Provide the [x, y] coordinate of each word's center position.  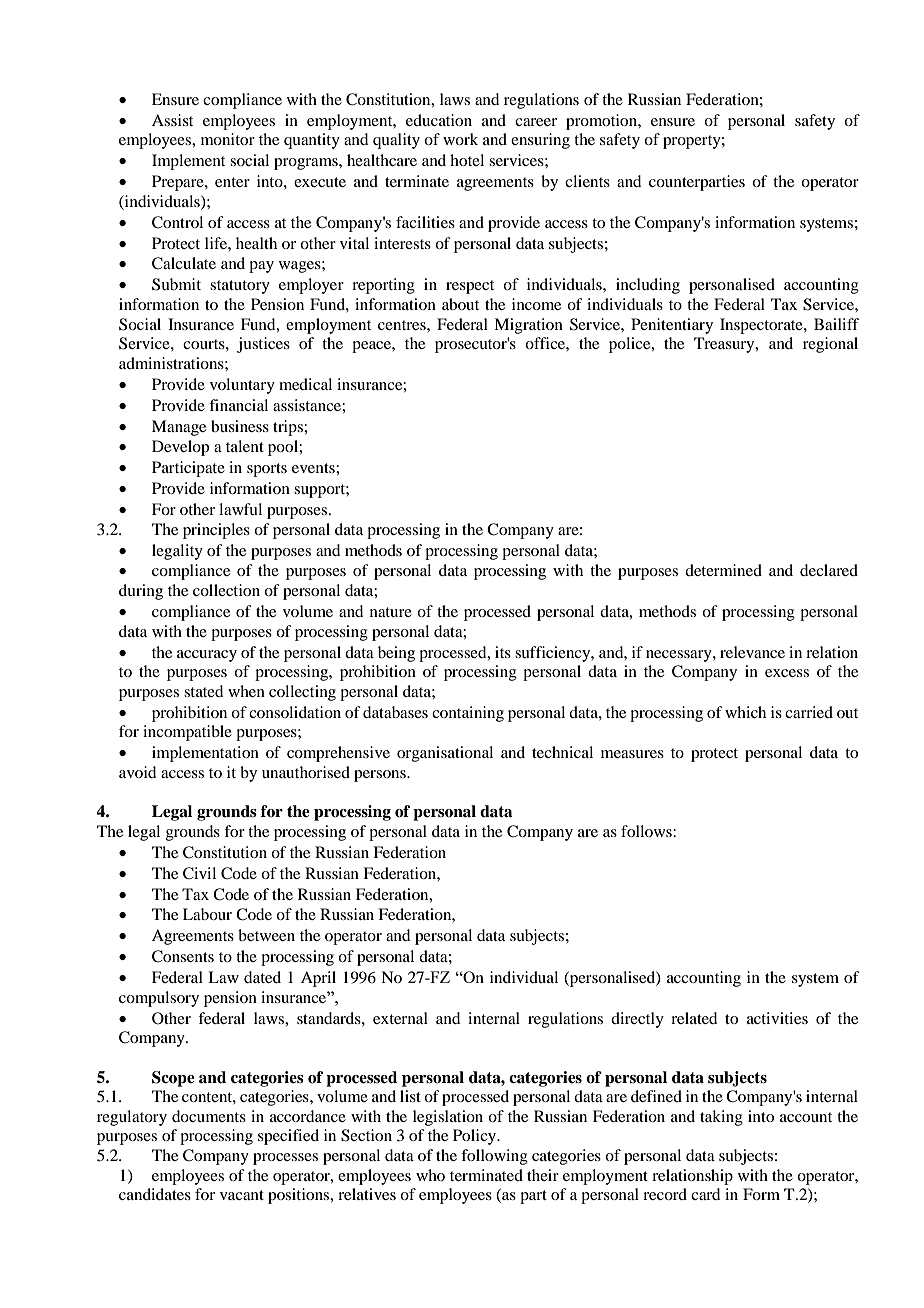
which [745, 712]
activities [777, 1018]
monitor [228, 139]
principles [216, 531]
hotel [467, 160]
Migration [528, 326]
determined [723, 570]
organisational [445, 754]
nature [391, 612]
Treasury [725, 345]
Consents [183, 956]
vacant [242, 1195]
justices [263, 345]
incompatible [187, 733]
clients [587, 181]
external [400, 1018]
